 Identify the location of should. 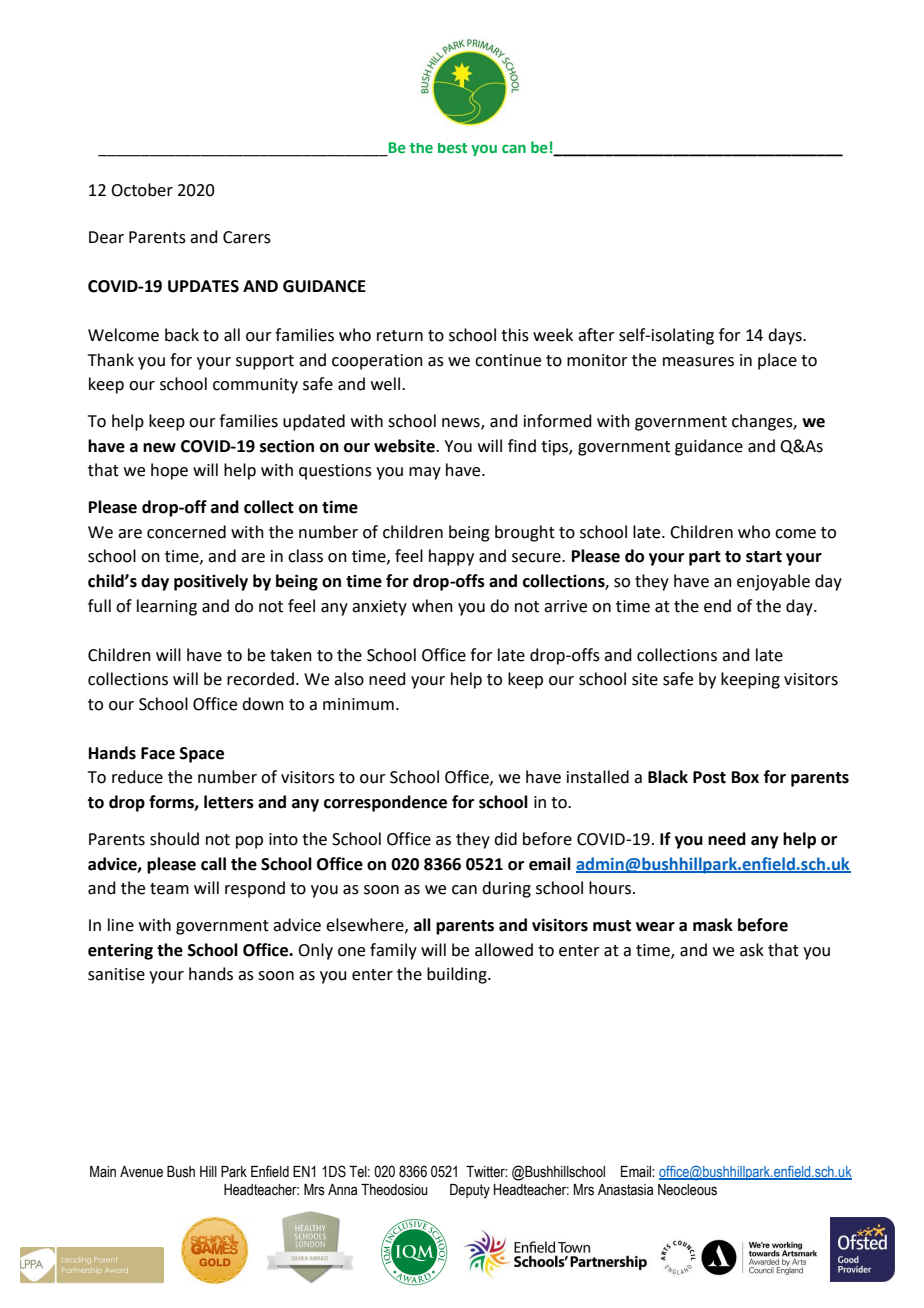
(174, 839).
